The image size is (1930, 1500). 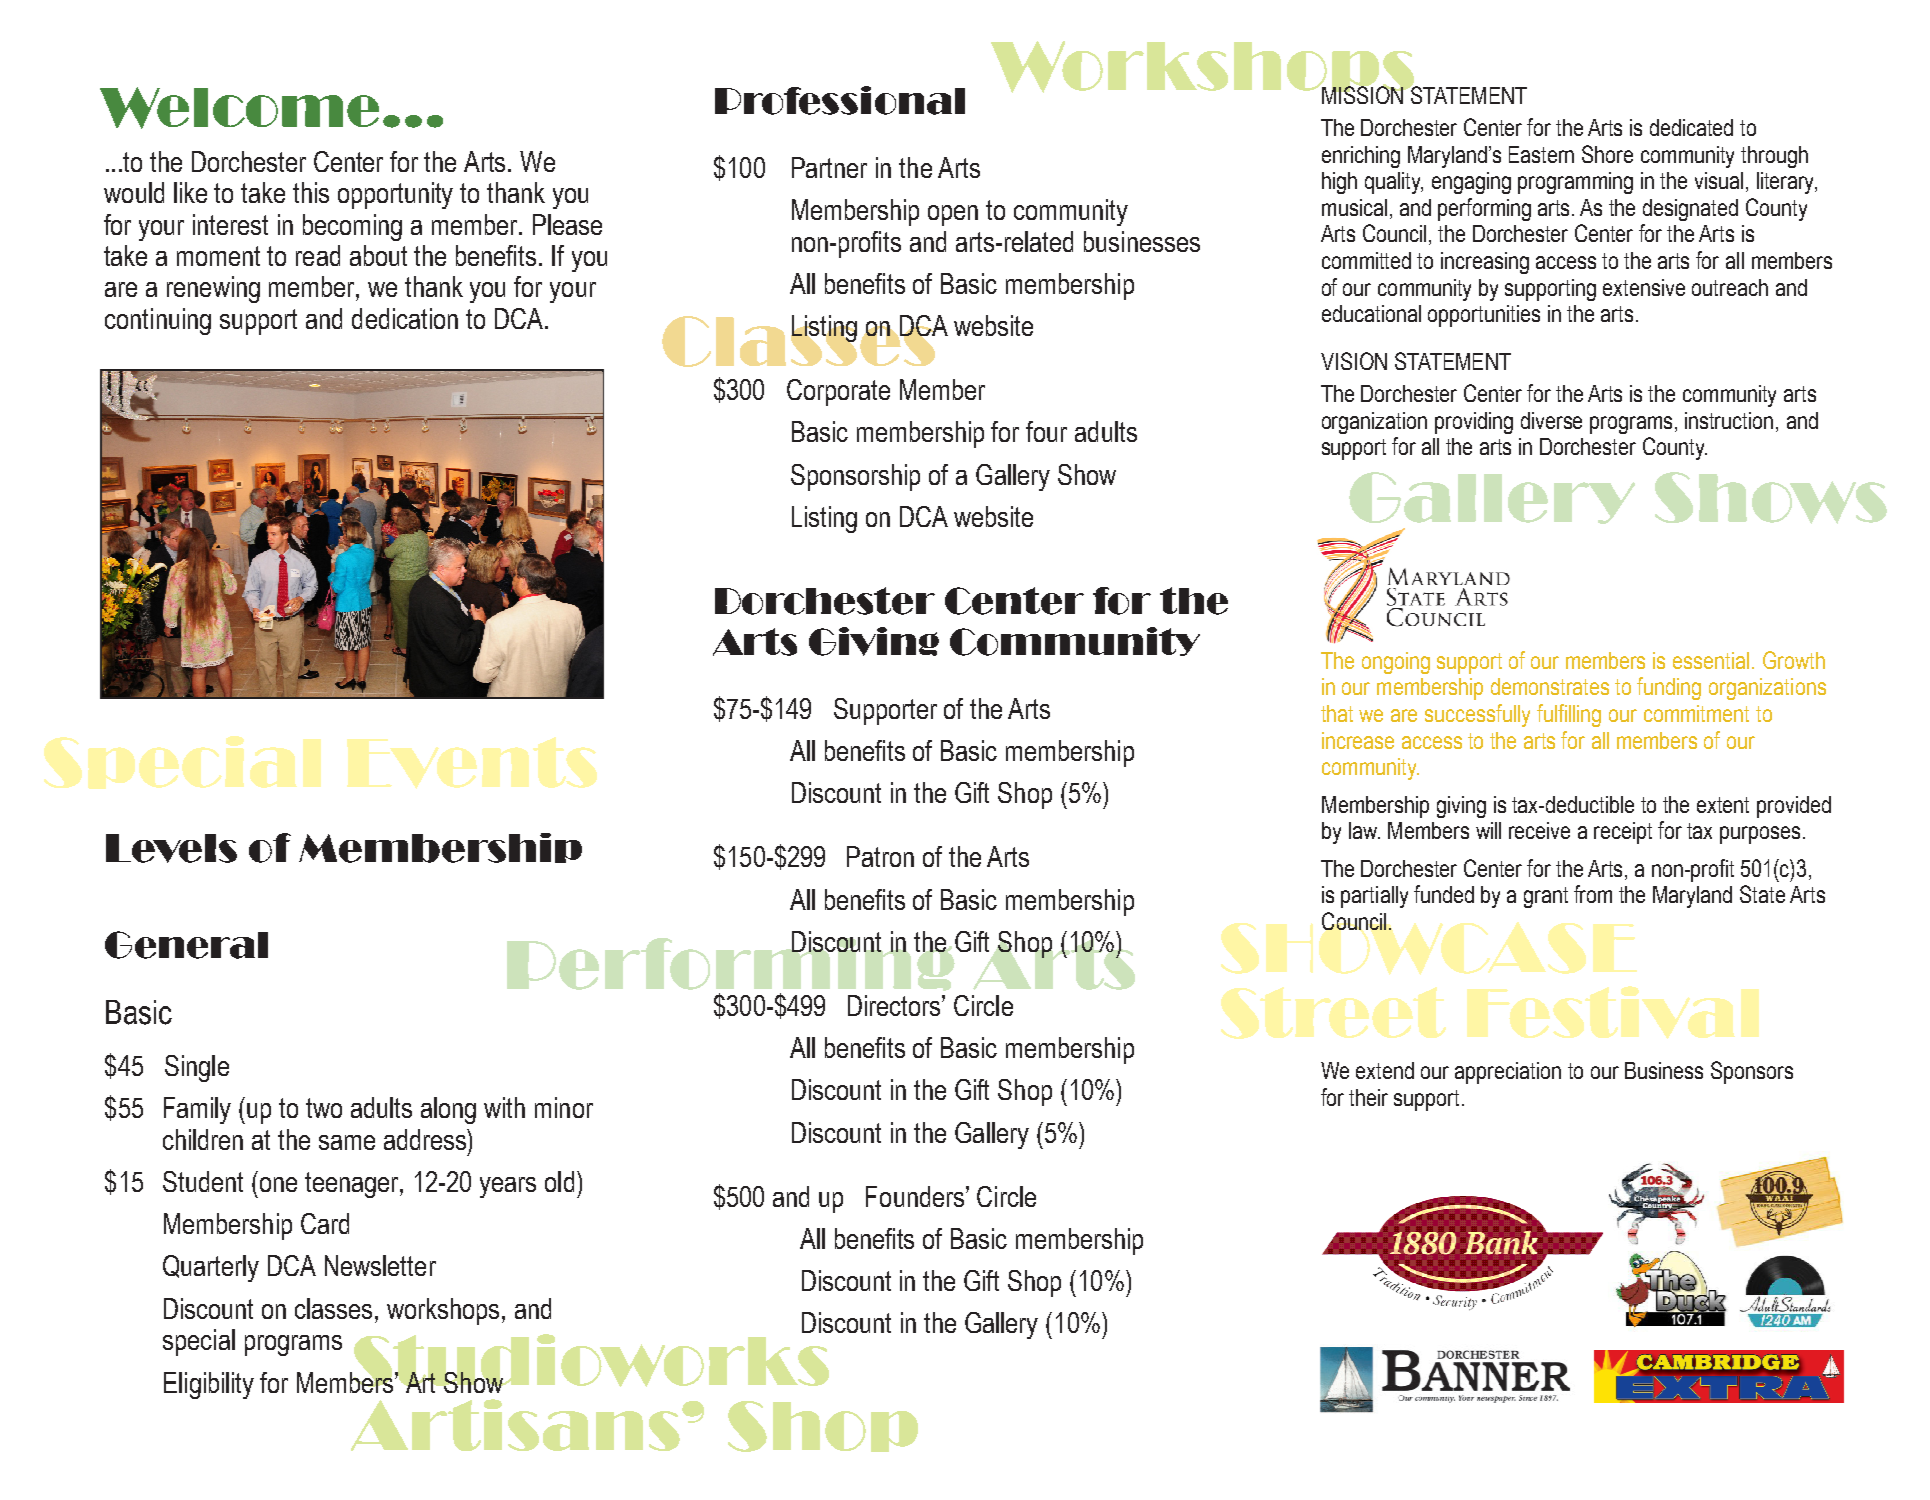 What do you see at coordinates (405, 318) in the document?
I see `dedication` at bounding box center [405, 318].
